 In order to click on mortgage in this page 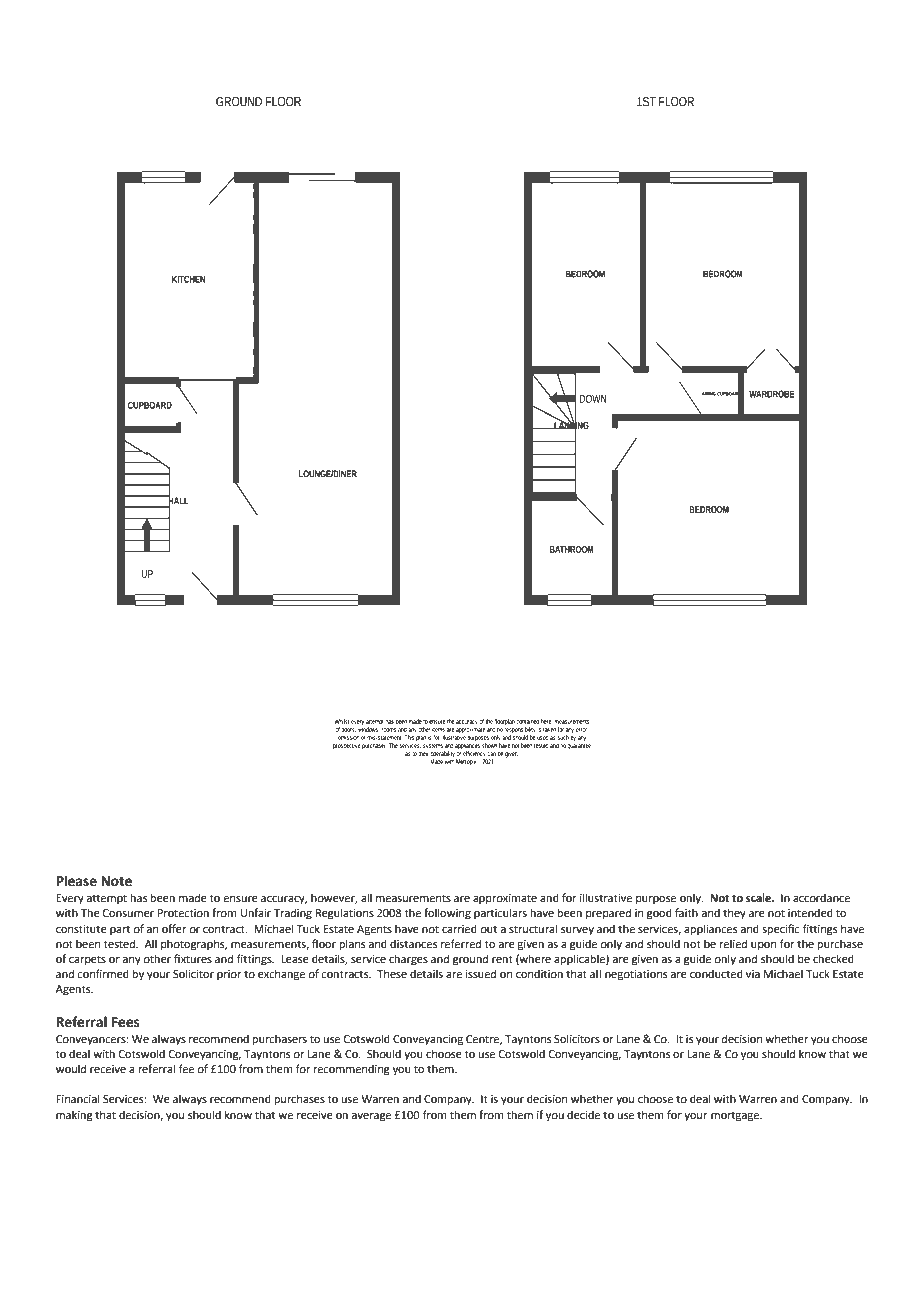, I will do `click(736, 1116)`.
